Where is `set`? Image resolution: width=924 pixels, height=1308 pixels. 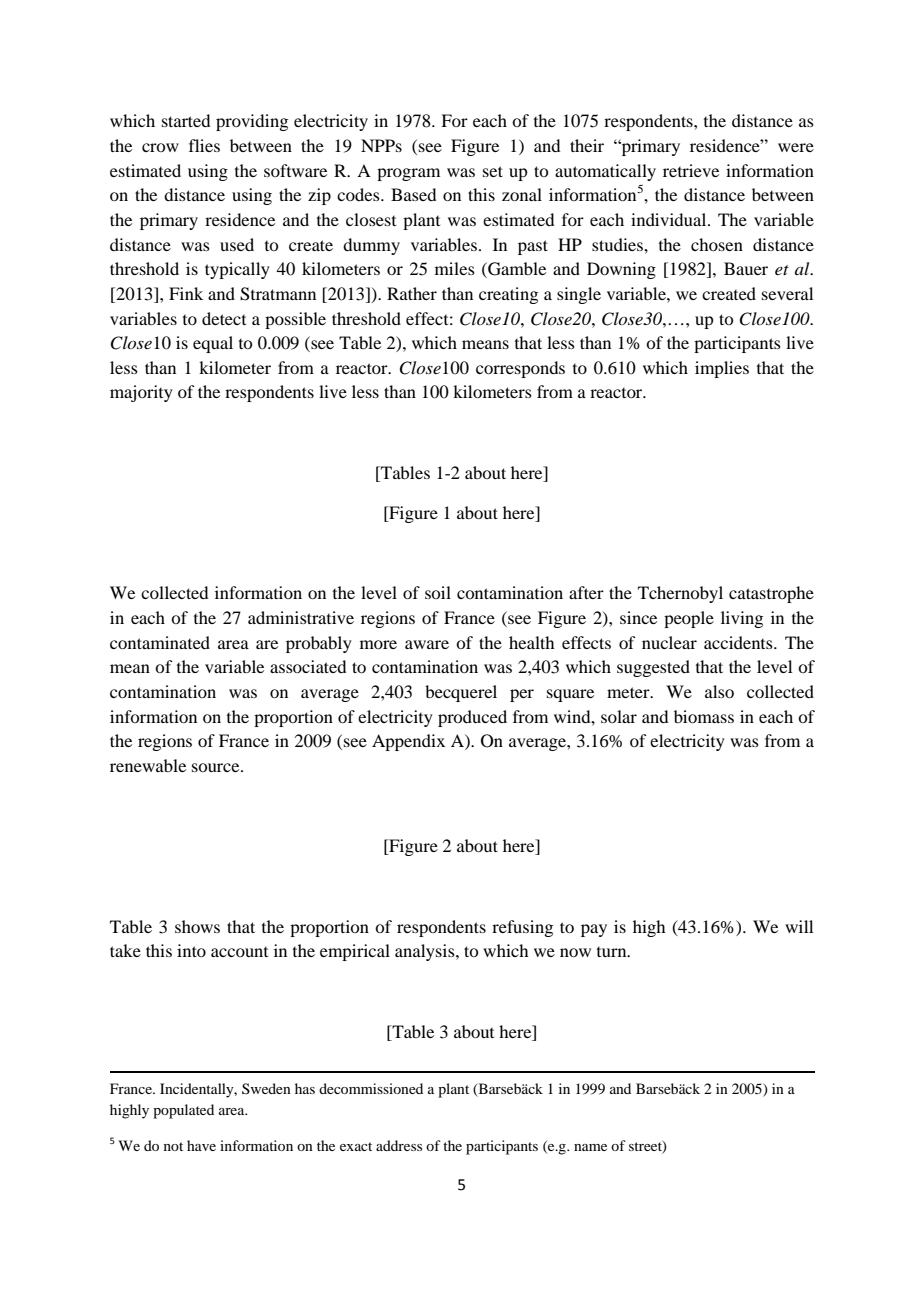 set is located at coordinates (493, 171).
